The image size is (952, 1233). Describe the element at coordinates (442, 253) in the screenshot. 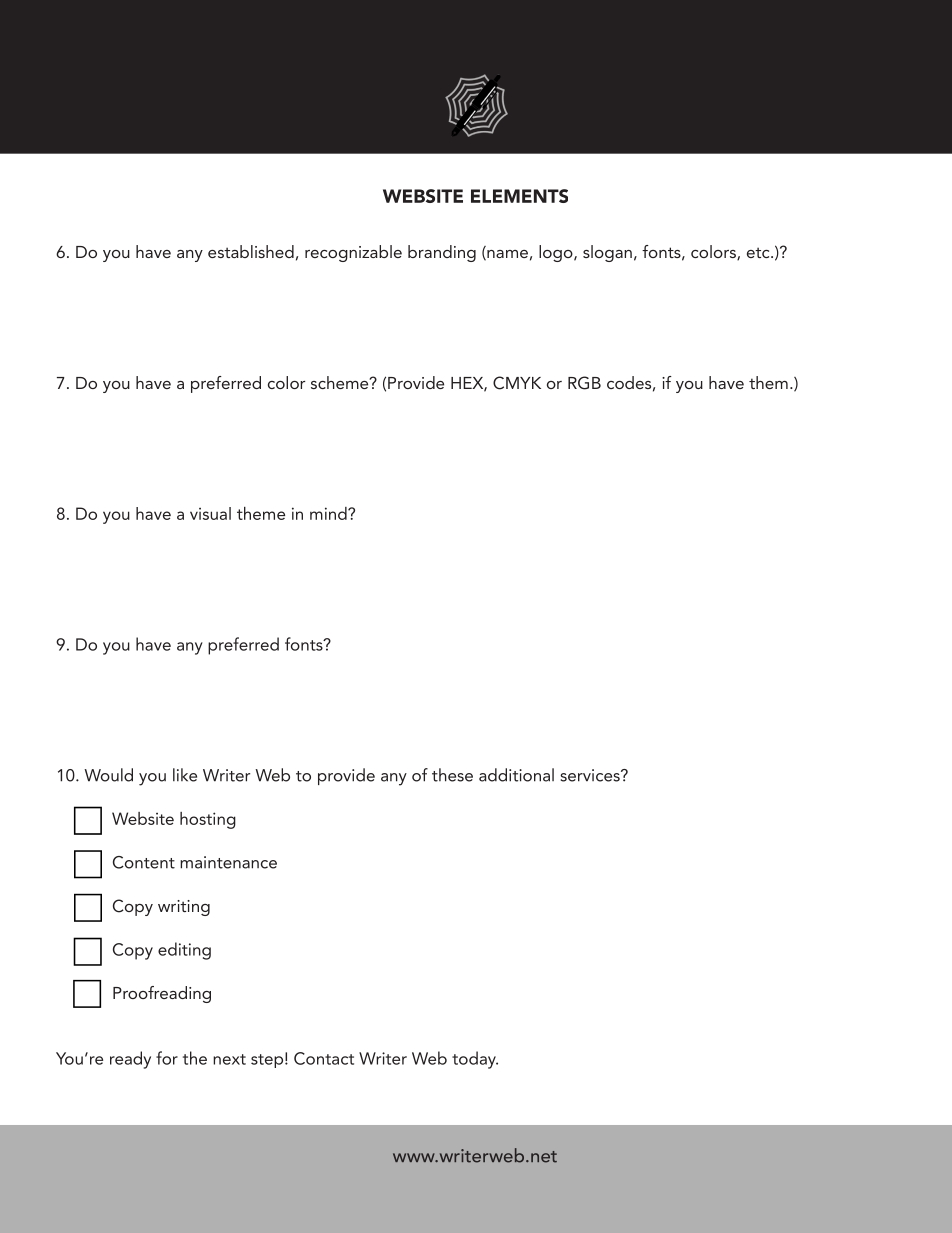

I see `branding` at that location.
